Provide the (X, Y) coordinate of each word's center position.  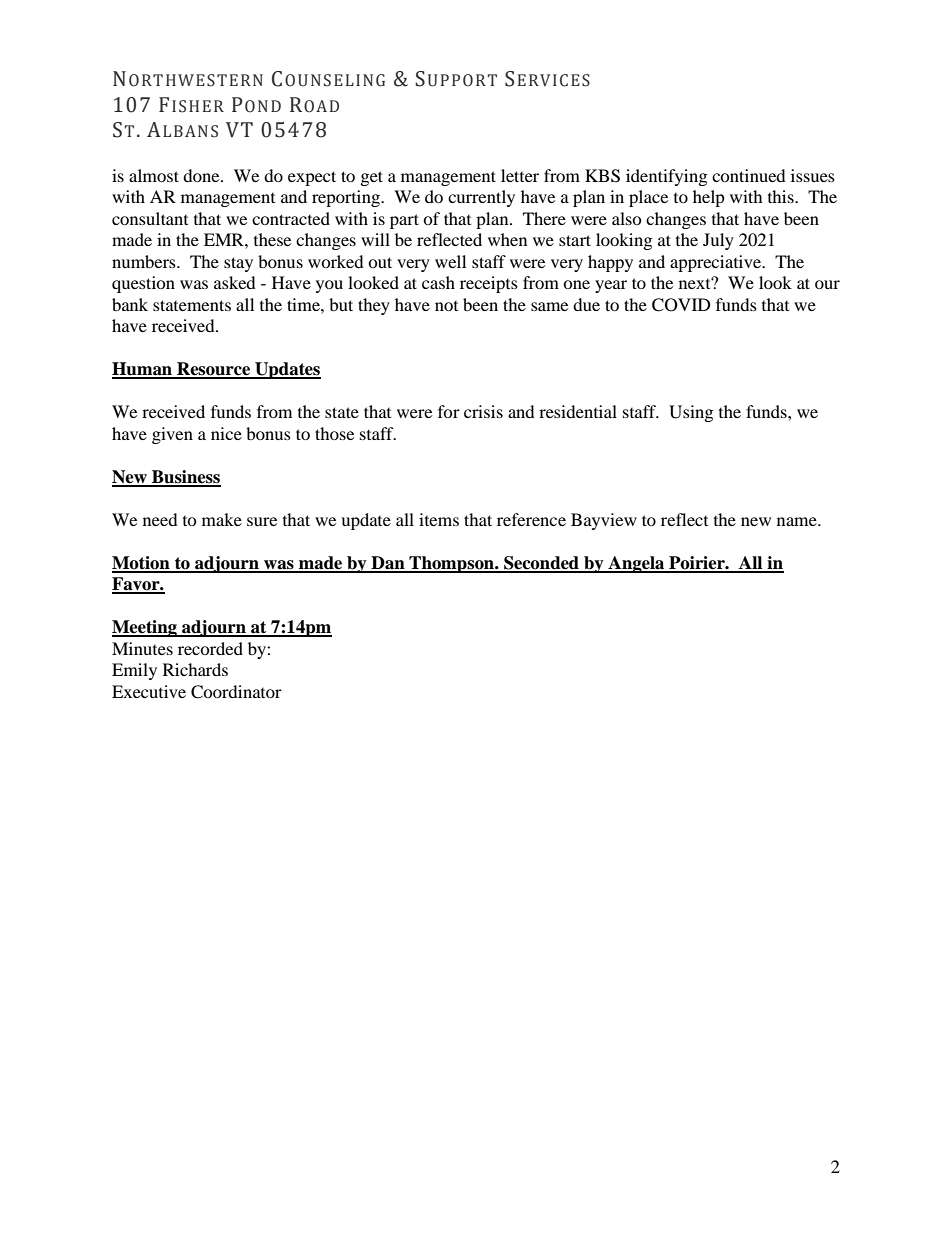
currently (481, 198)
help (709, 198)
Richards (195, 669)
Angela (636, 564)
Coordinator (236, 692)
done (202, 175)
